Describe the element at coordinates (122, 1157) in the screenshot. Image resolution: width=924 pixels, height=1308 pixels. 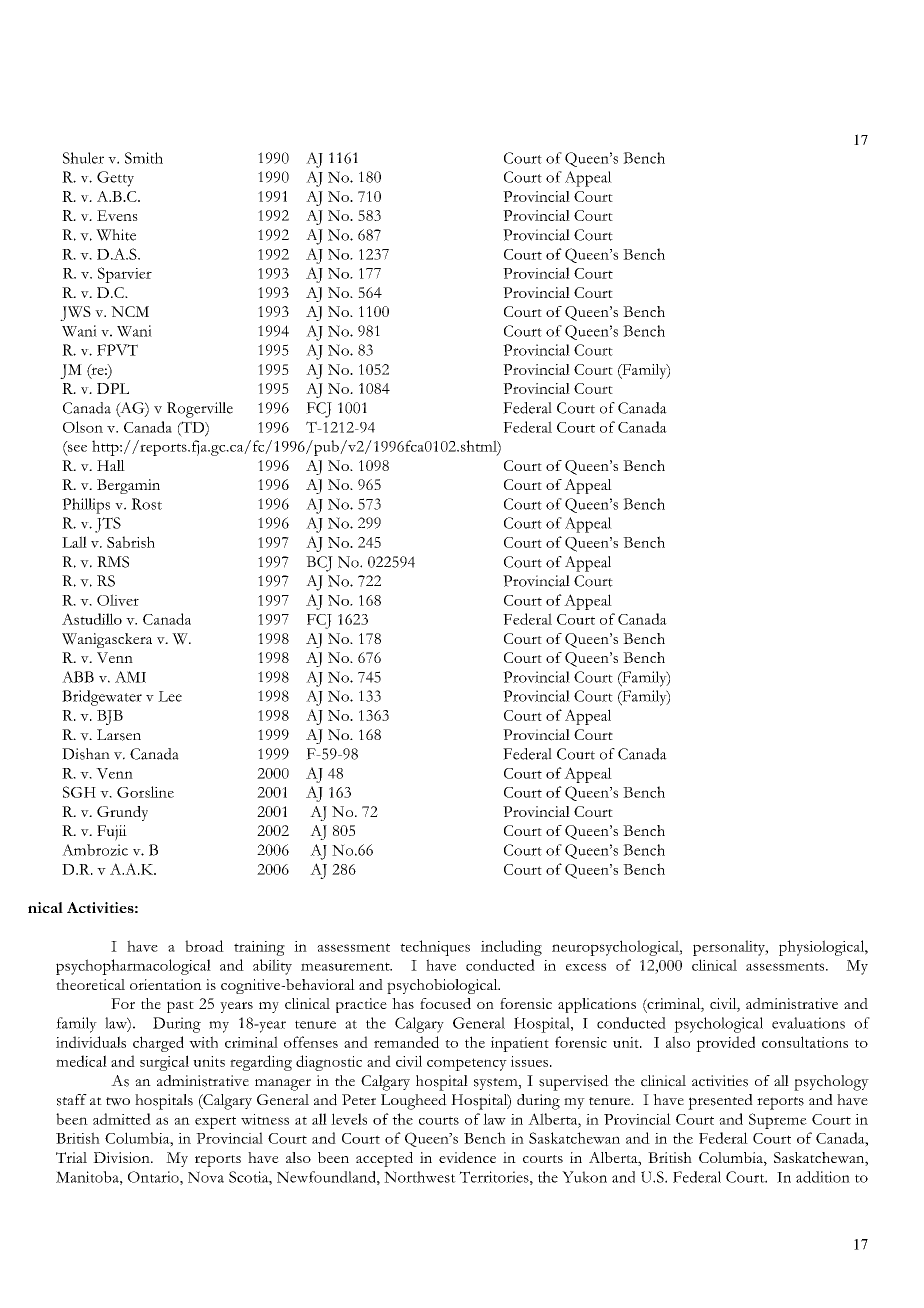
I see `Division` at that location.
